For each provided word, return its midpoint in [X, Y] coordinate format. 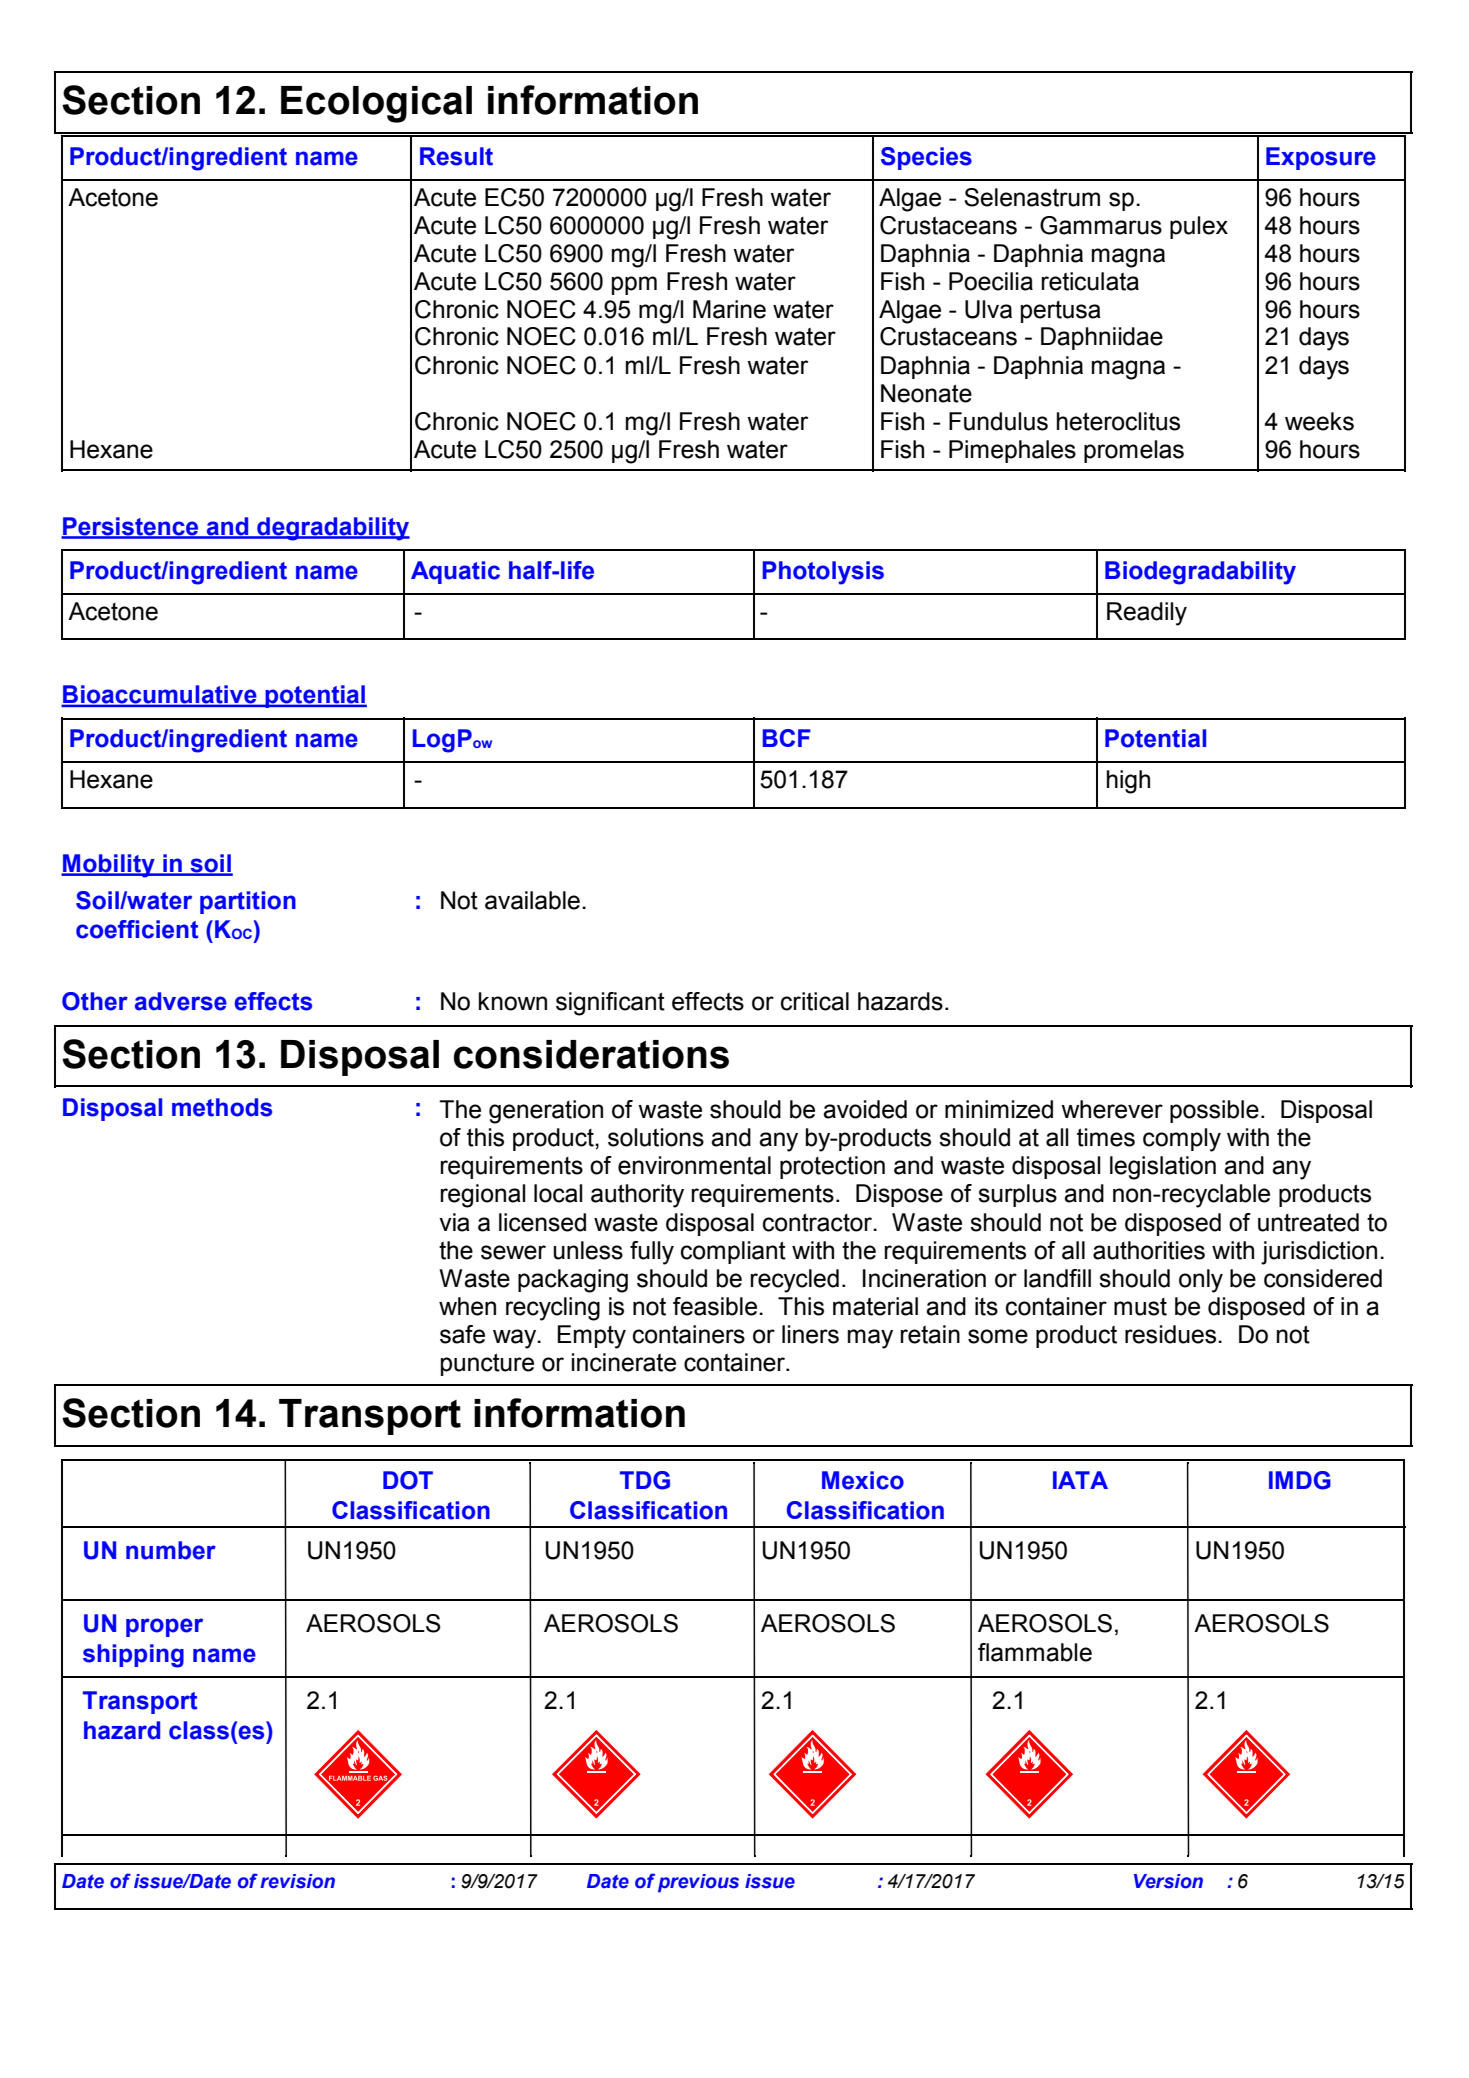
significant [610, 1004]
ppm [634, 285]
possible [1214, 1111]
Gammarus [1101, 225]
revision [297, 1881]
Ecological [376, 104]
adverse [181, 1001]
